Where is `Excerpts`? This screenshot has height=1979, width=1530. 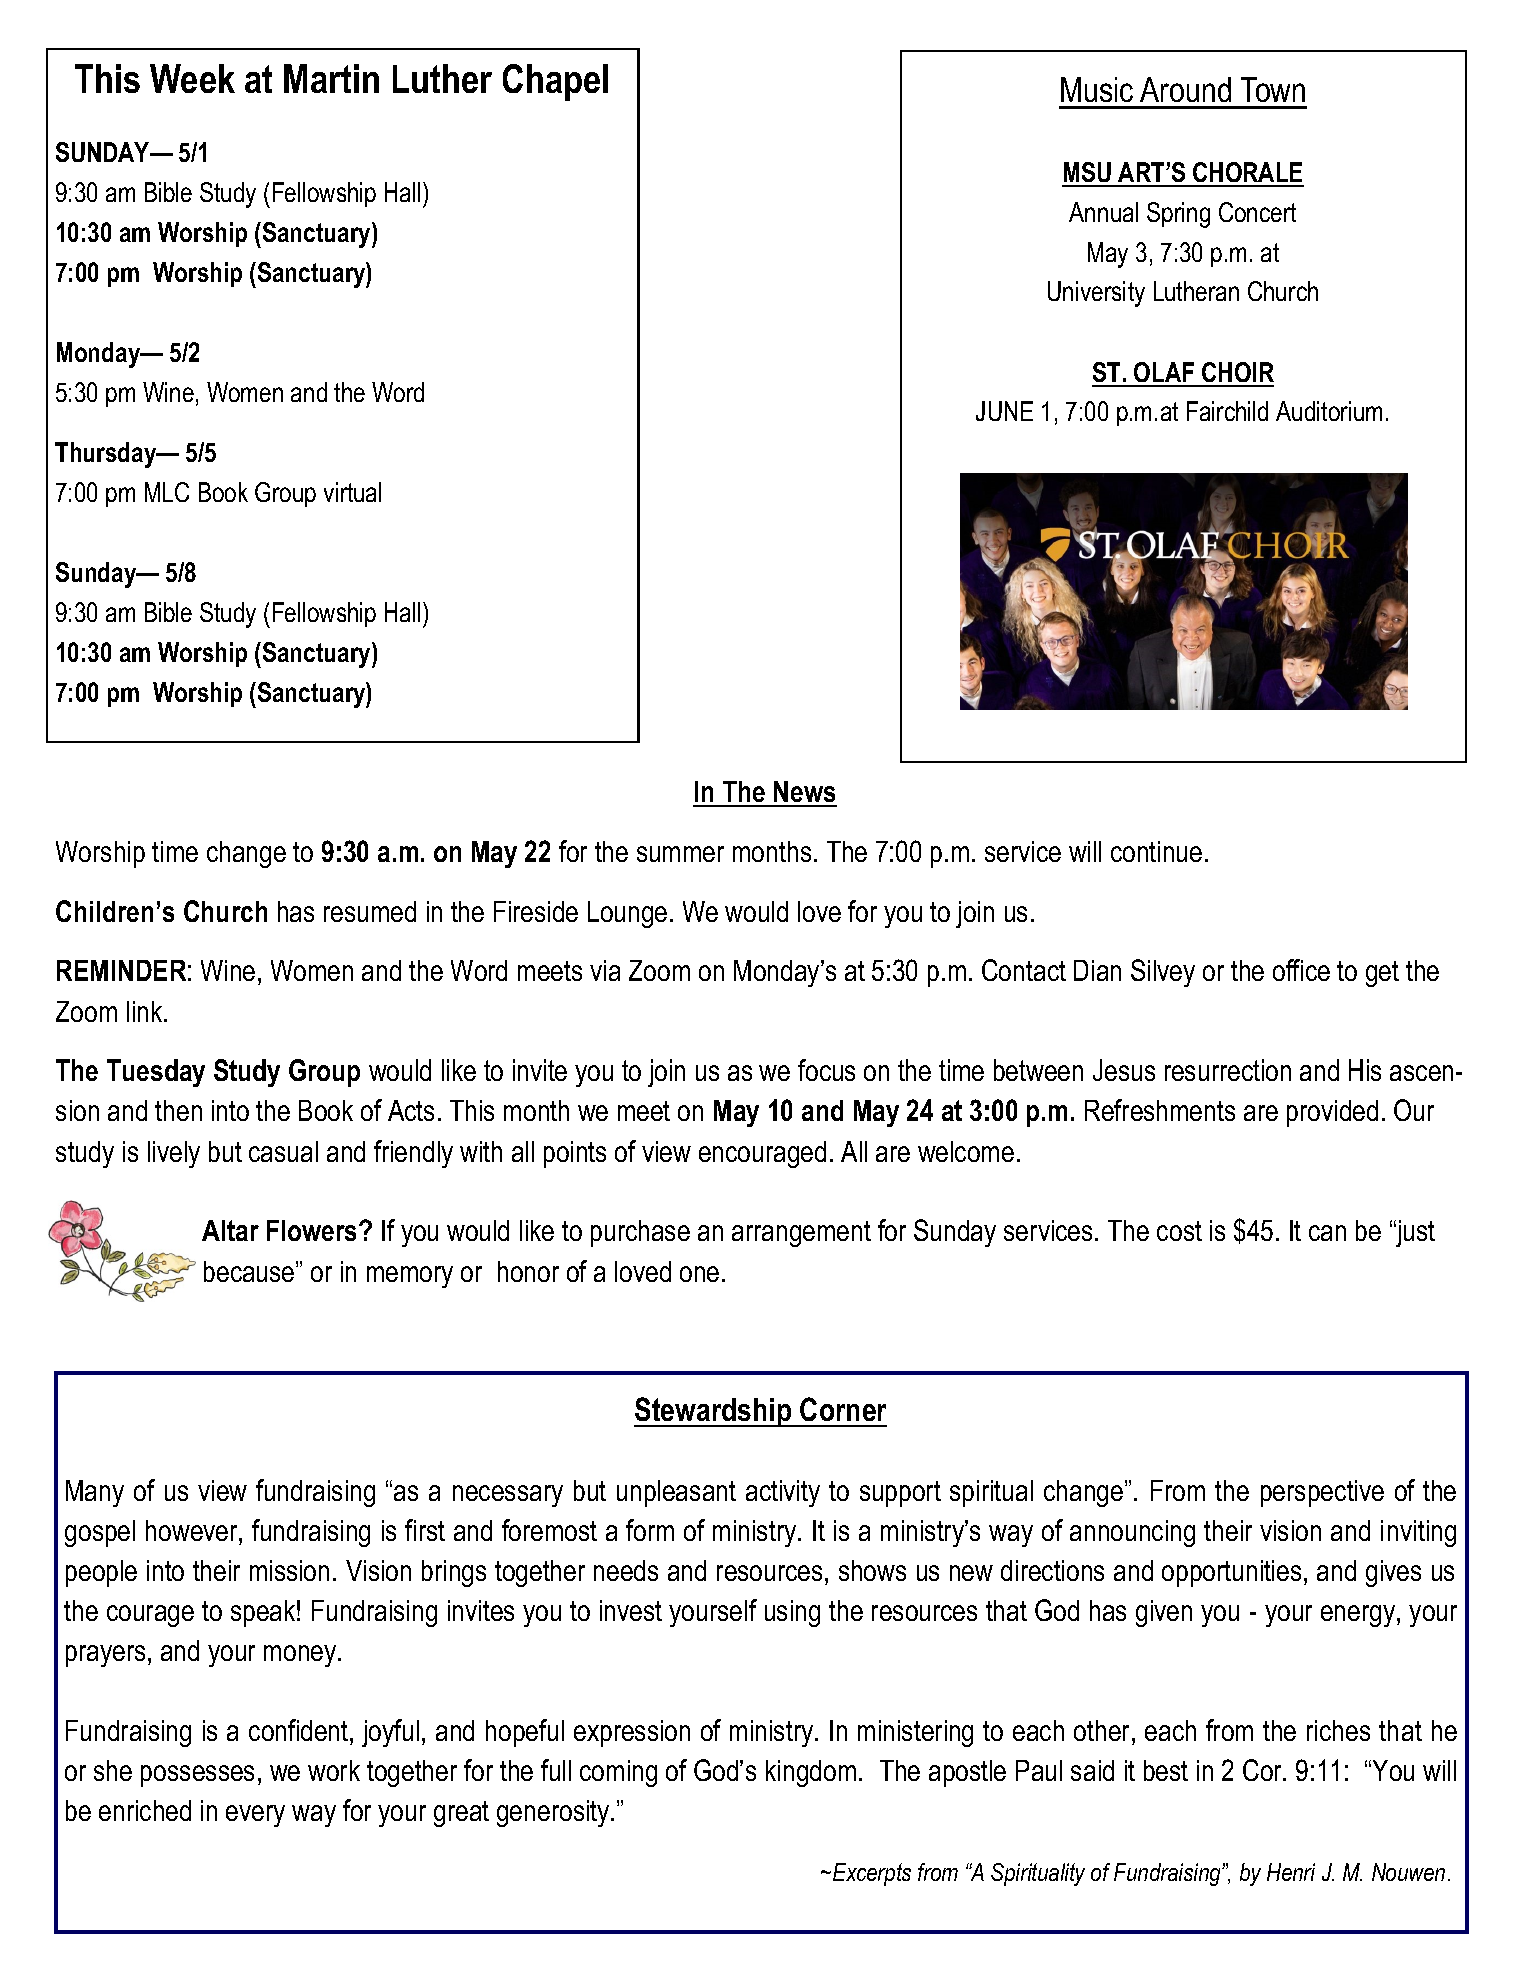 Excerpts is located at coordinates (872, 1874).
